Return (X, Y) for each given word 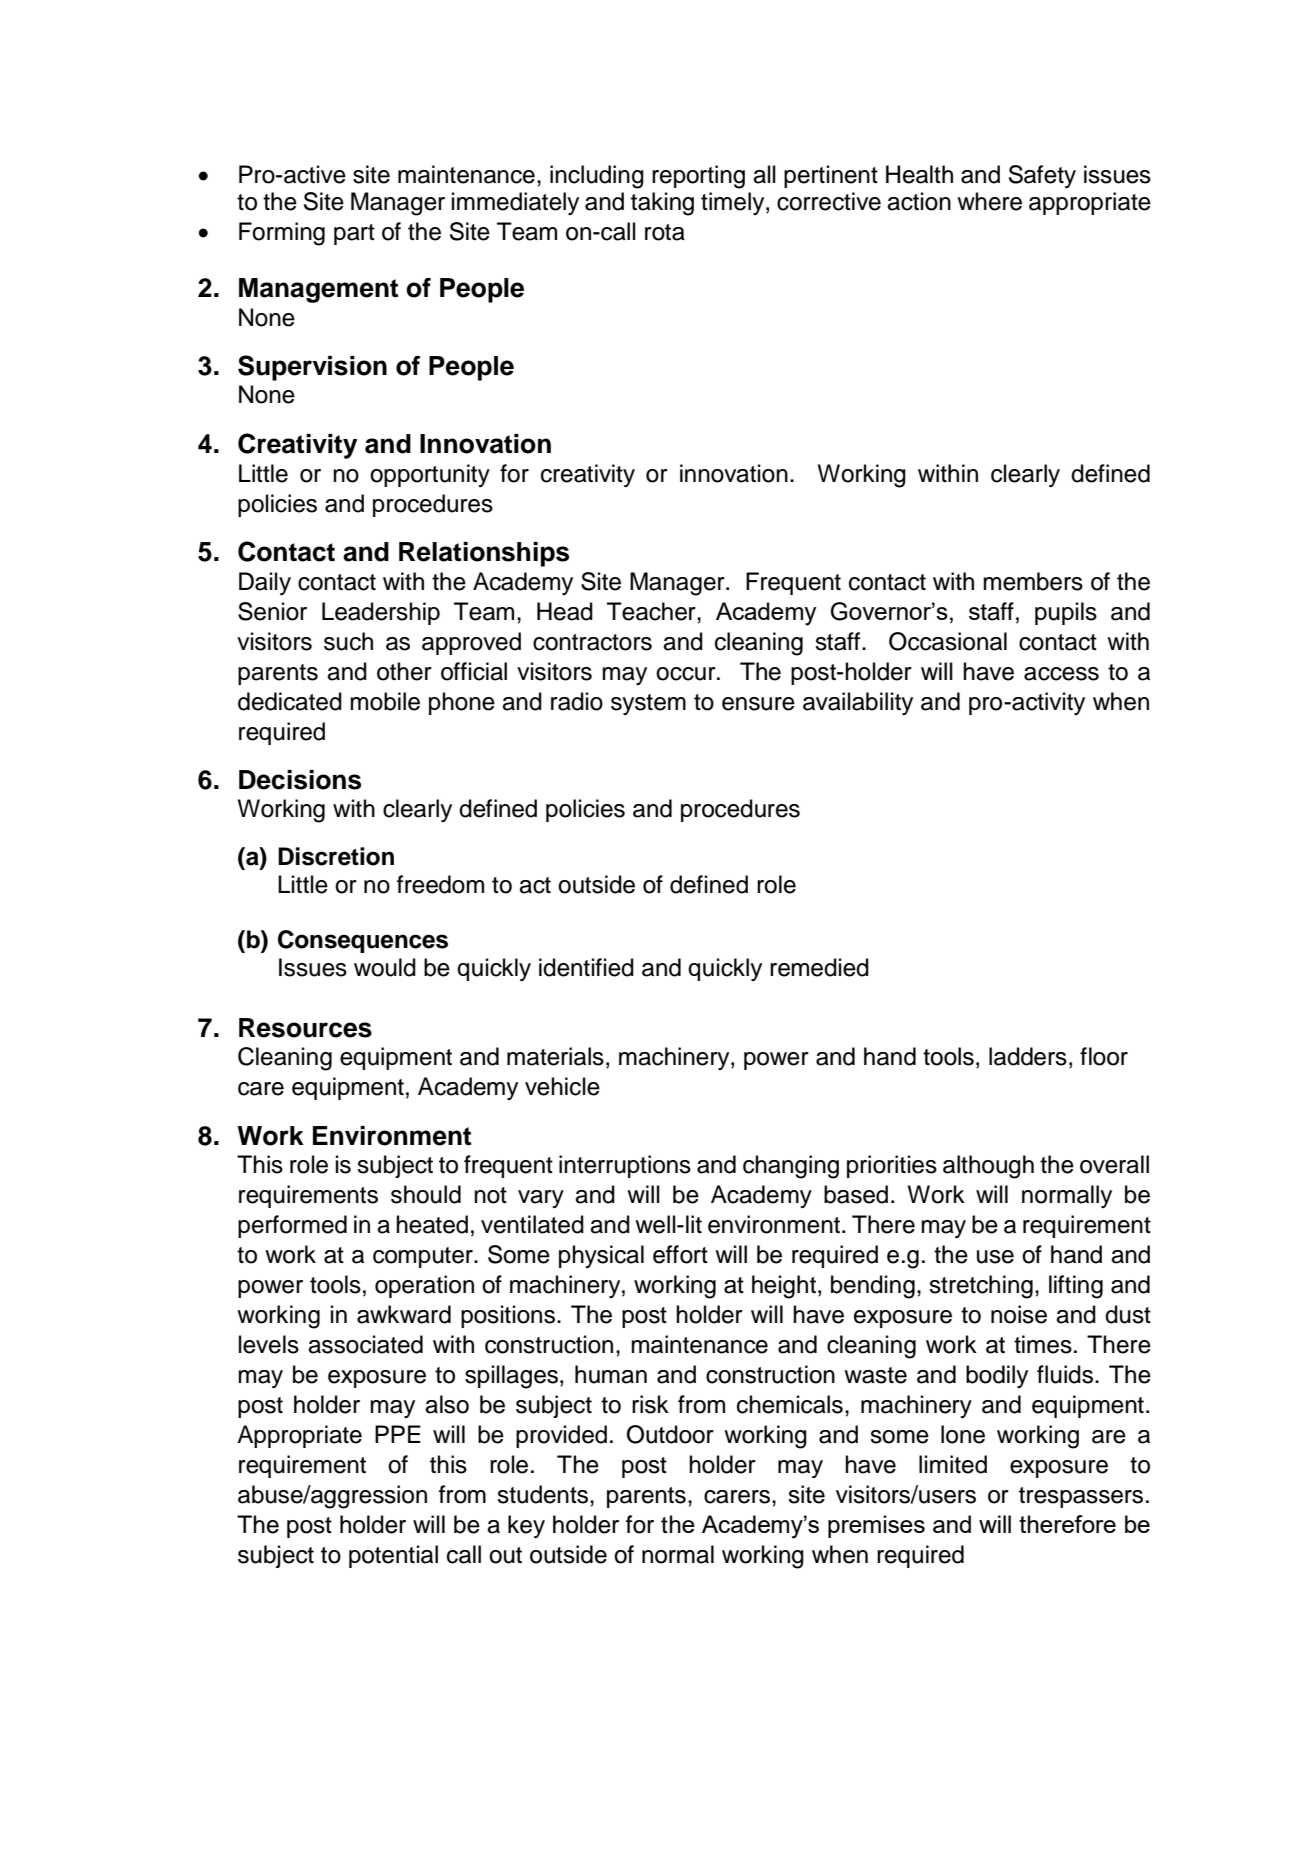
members (1033, 581)
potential (393, 1556)
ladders (1028, 1056)
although (988, 1167)
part (354, 234)
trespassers (1081, 1497)
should (426, 1194)
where (989, 201)
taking (662, 204)
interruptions (625, 1166)
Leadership (381, 613)
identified (586, 967)
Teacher (652, 611)
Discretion (336, 856)
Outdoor (670, 1434)
